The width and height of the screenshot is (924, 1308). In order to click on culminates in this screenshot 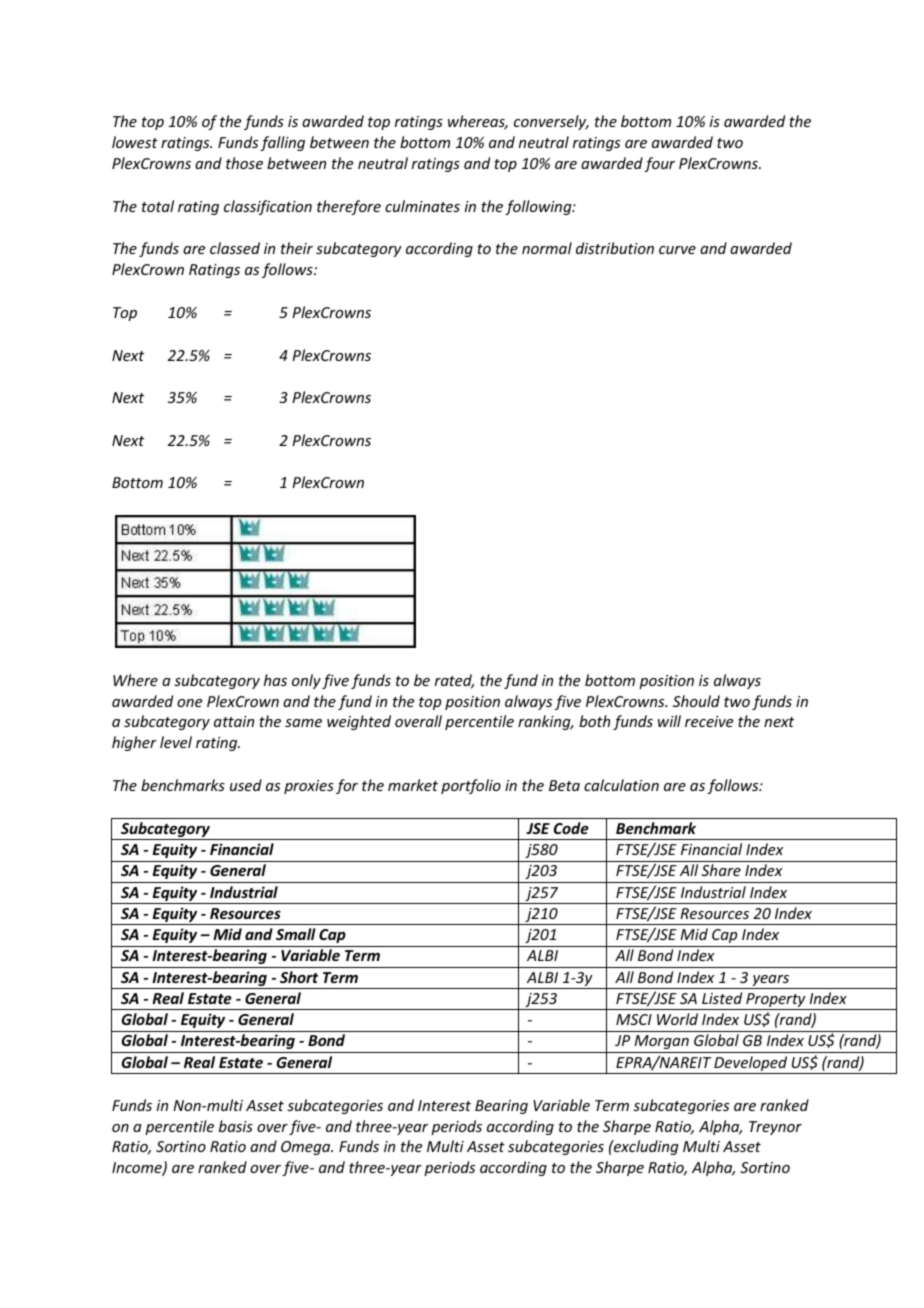, I will do `click(422, 206)`.
